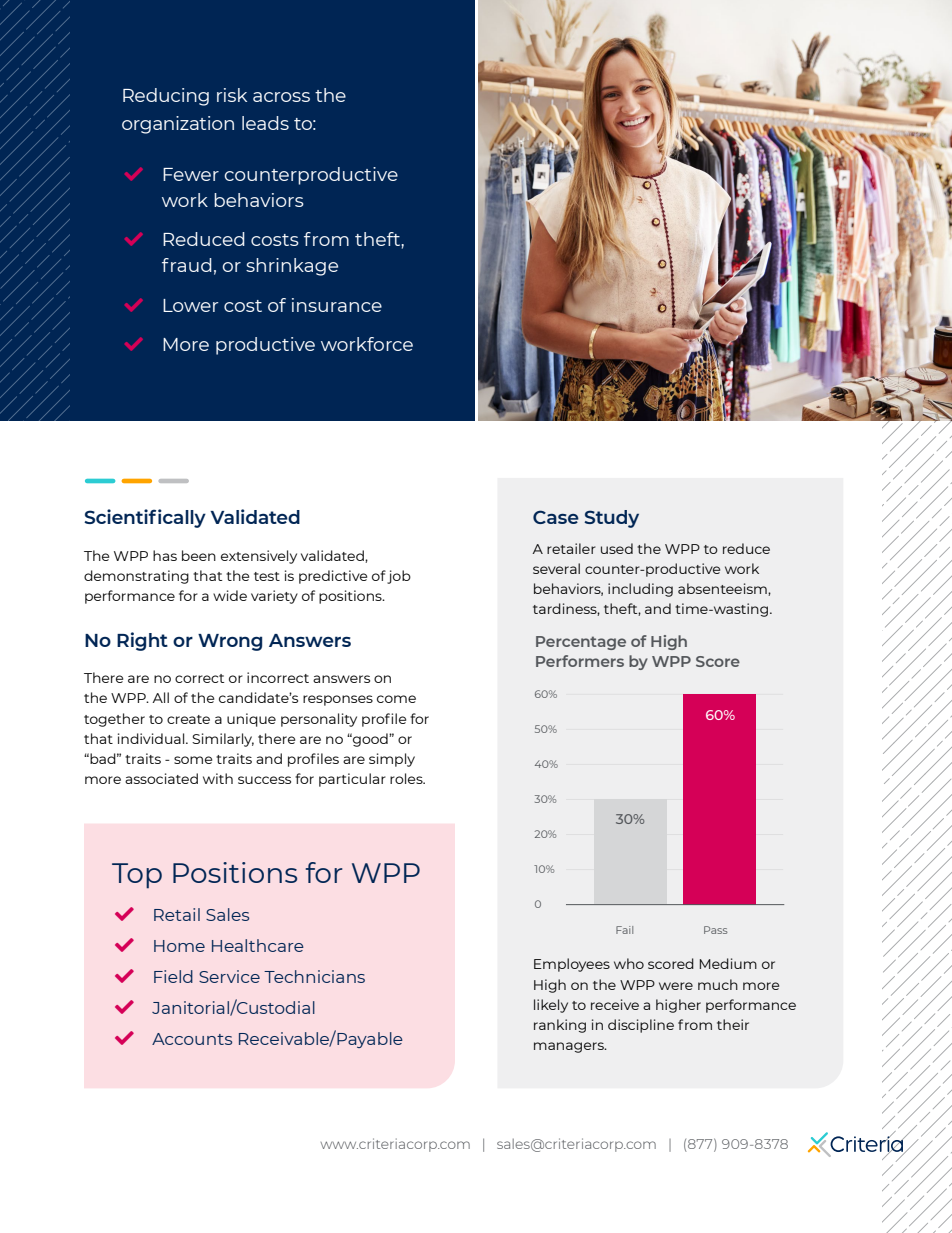  I want to click on roles, so click(407, 778).
